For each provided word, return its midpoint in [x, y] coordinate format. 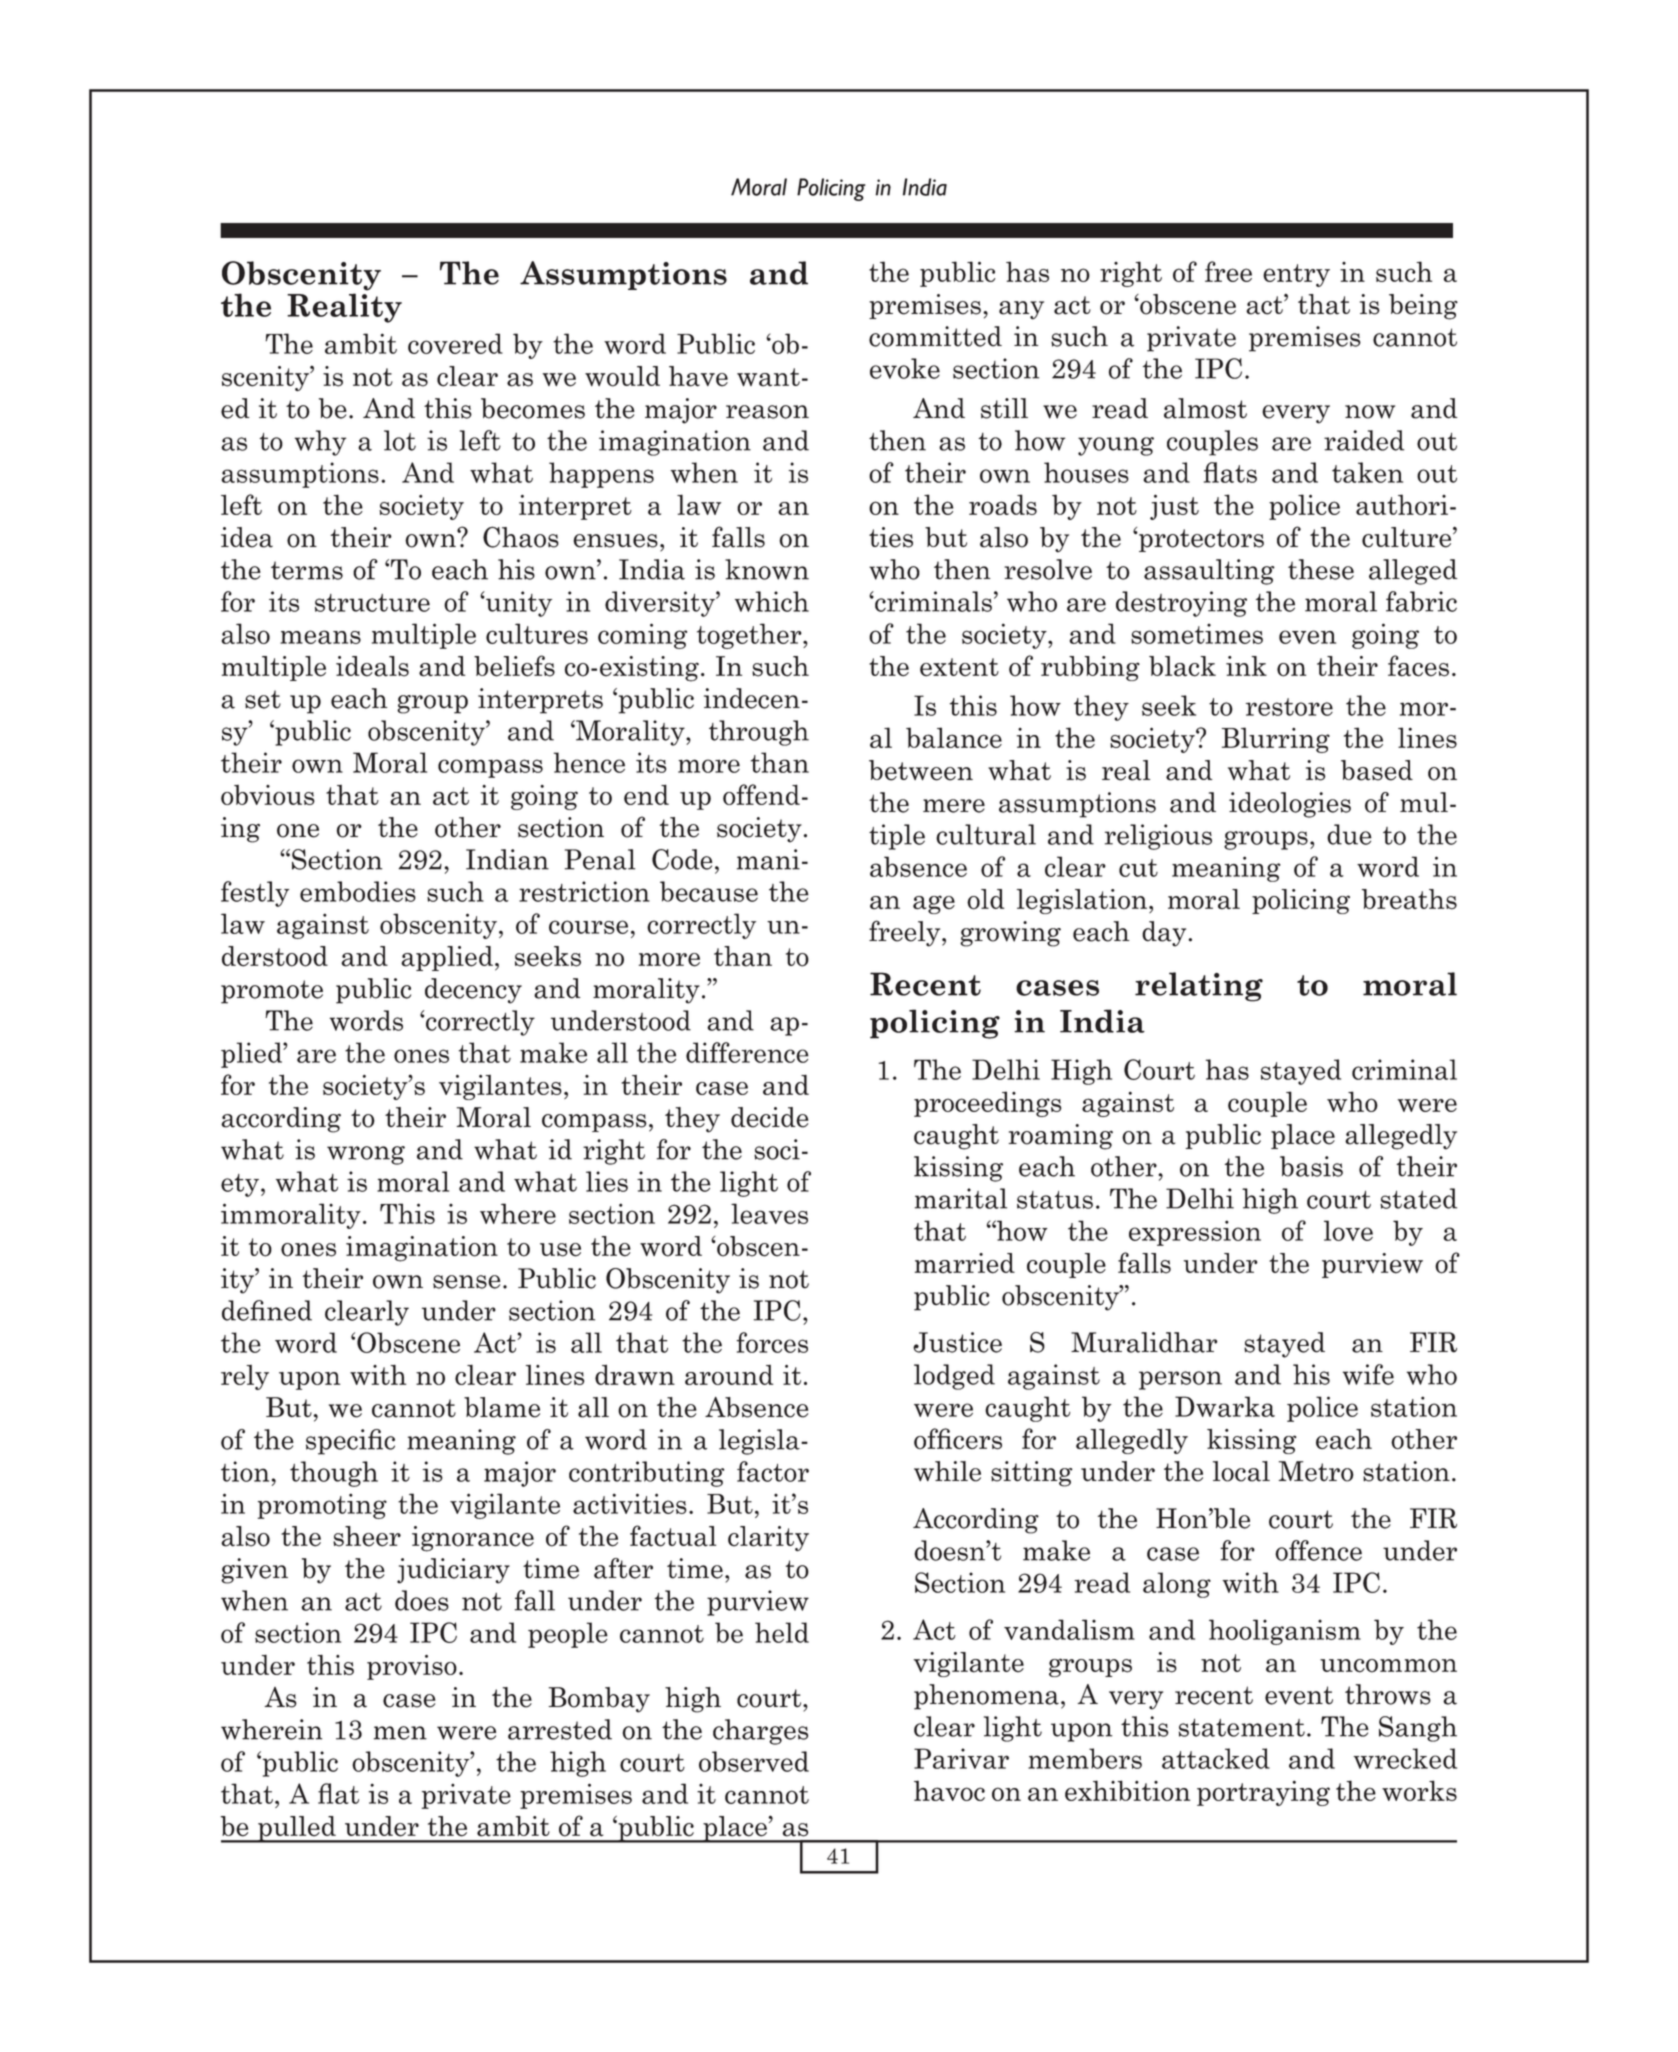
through [759, 733]
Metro [1316, 1471]
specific [350, 1442]
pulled [297, 1829]
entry [1296, 275]
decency [473, 991]
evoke [905, 368]
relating [1199, 987]
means [320, 637]
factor [773, 1471]
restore [1289, 707]
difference [747, 1052]
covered [455, 343]
